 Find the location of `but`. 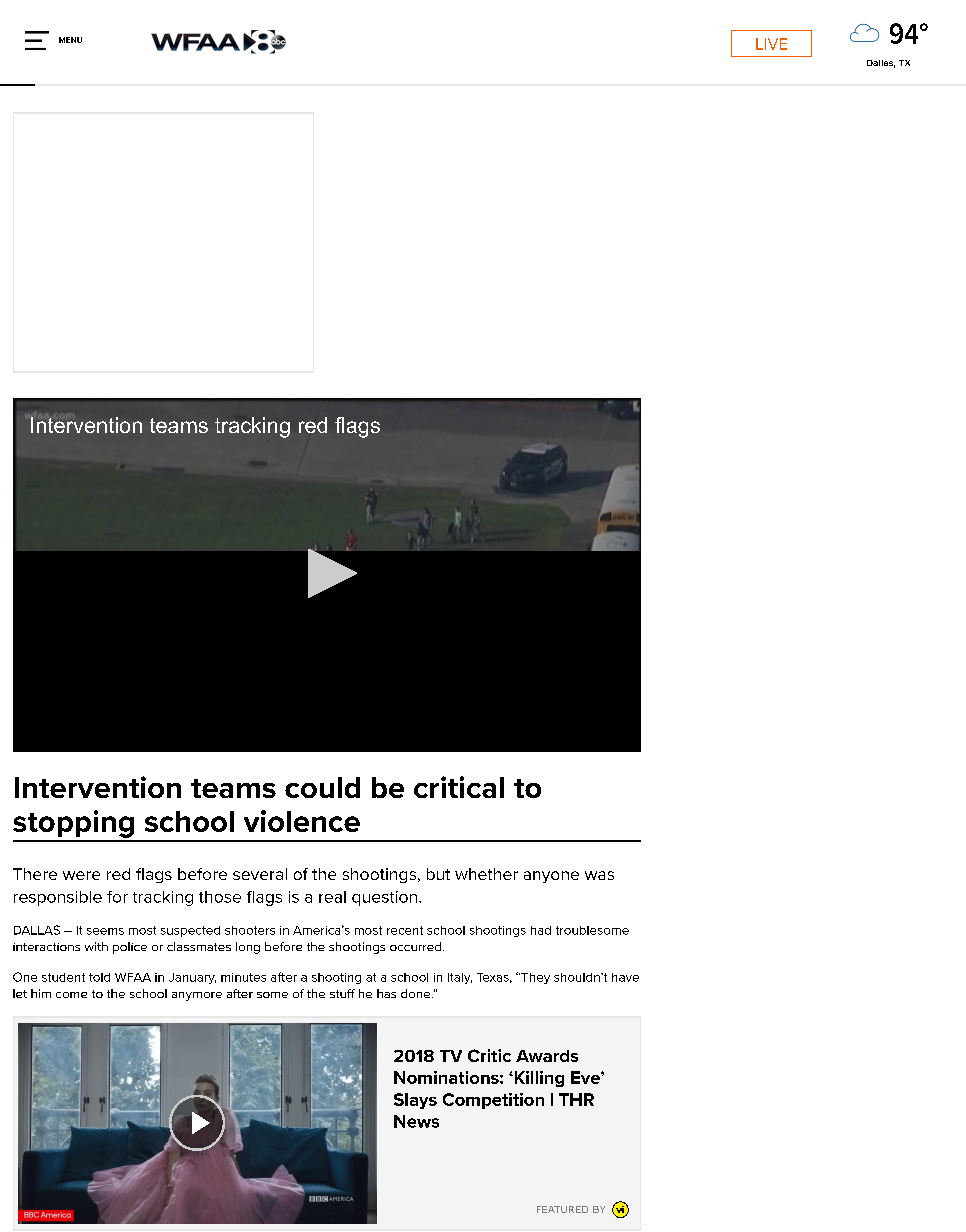

but is located at coordinates (438, 874).
